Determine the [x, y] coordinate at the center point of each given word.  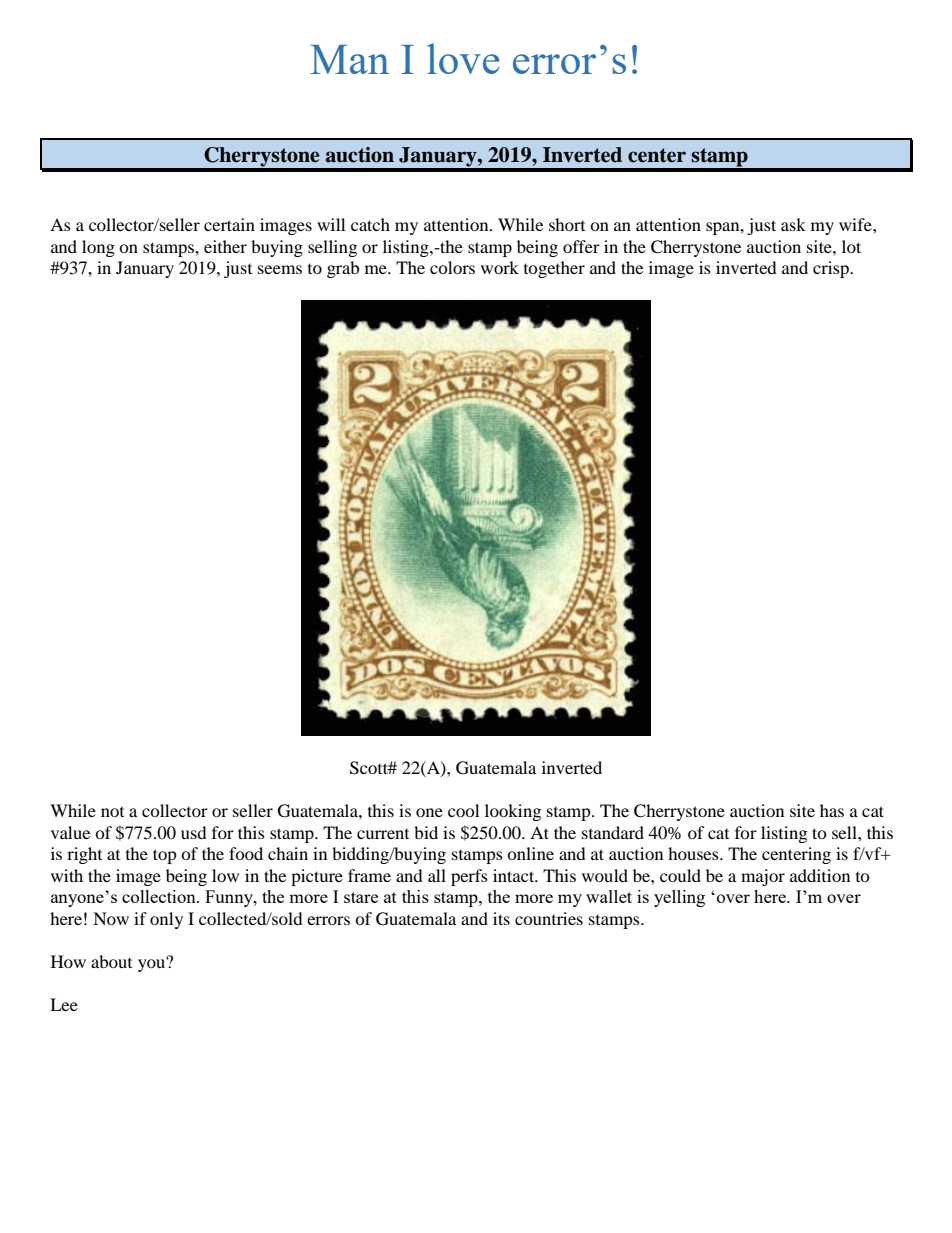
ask [793, 224]
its [501, 918]
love [463, 58]
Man [349, 59]
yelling [679, 898]
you [152, 964]
